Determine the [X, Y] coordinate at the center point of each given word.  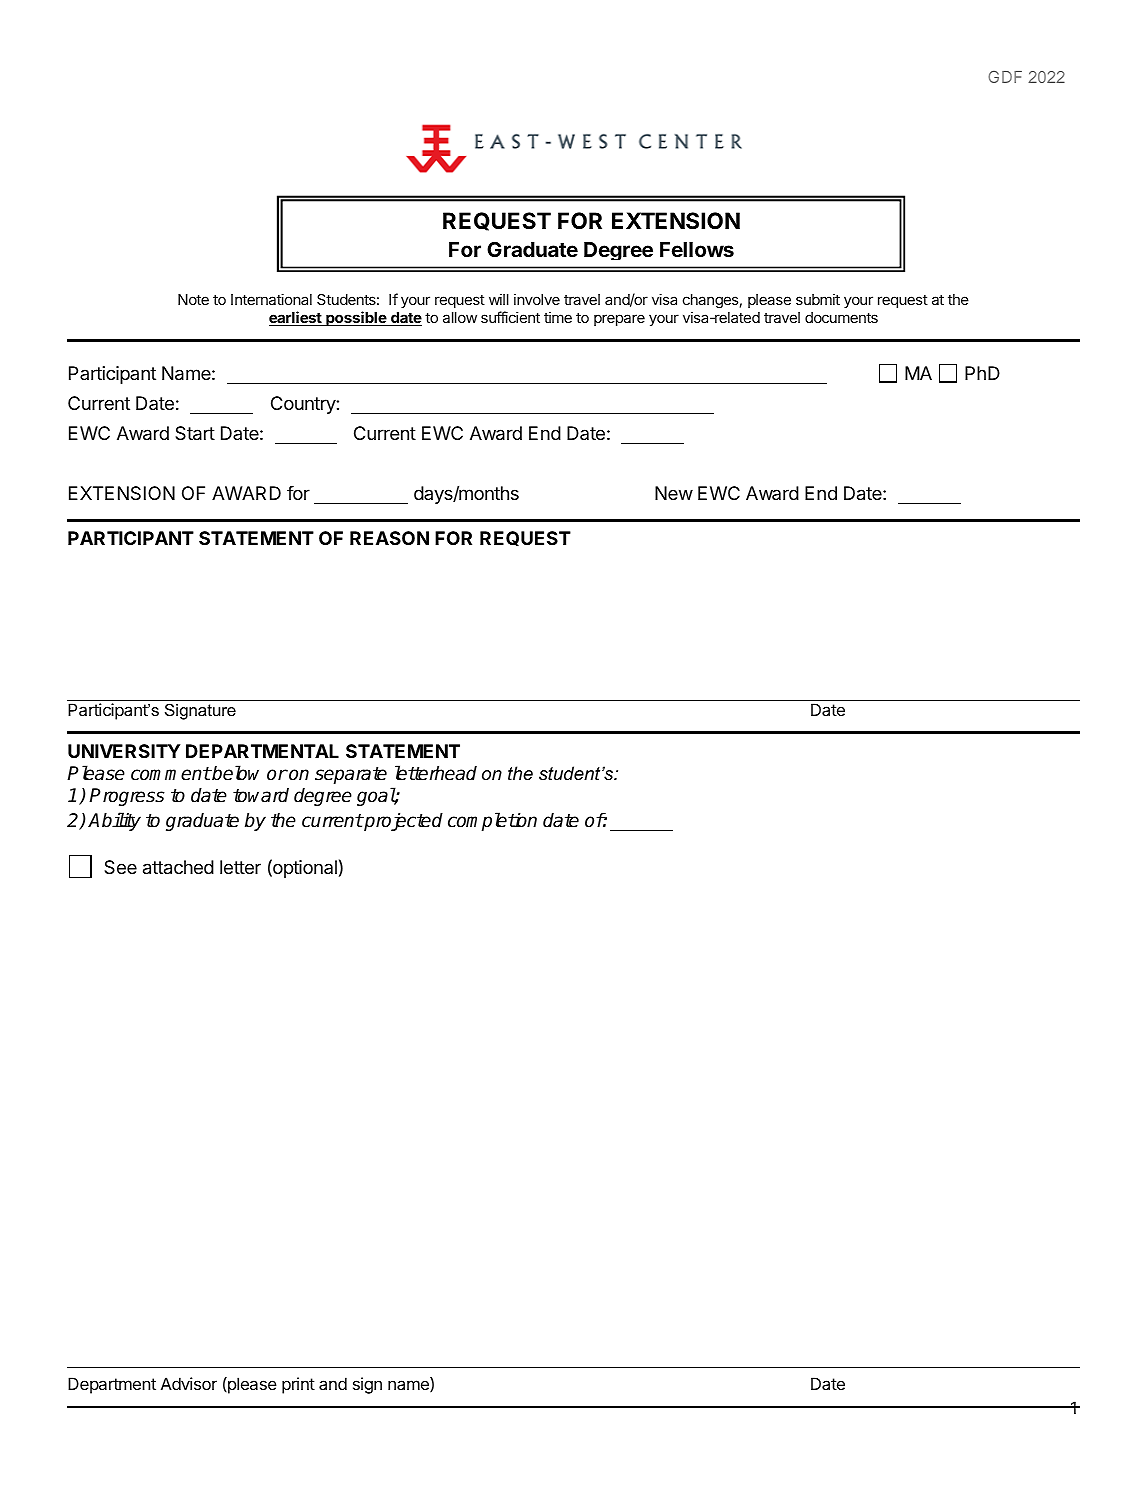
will [499, 299]
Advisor [189, 1383]
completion [492, 821]
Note [193, 299]
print [298, 1385]
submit [818, 299]
